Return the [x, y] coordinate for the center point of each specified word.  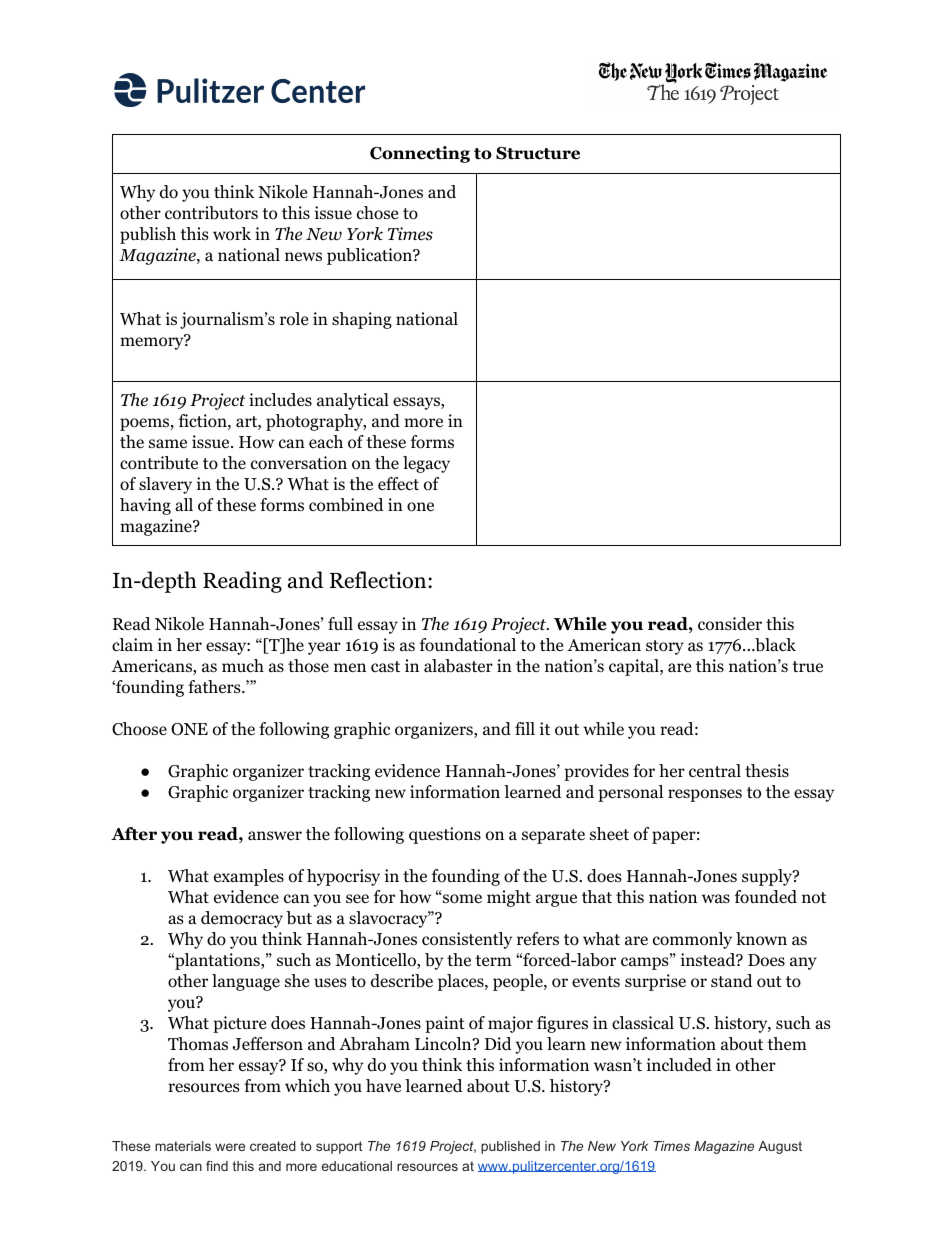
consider [730, 624]
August [780, 1147]
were [230, 1147]
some [461, 898]
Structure [538, 153]
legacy [426, 464]
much [243, 666]
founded [766, 897]
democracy [242, 919]
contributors [211, 213]
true [807, 666]
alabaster [458, 666]
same [168, 443]
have [383, 1085]
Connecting [420, 154]
